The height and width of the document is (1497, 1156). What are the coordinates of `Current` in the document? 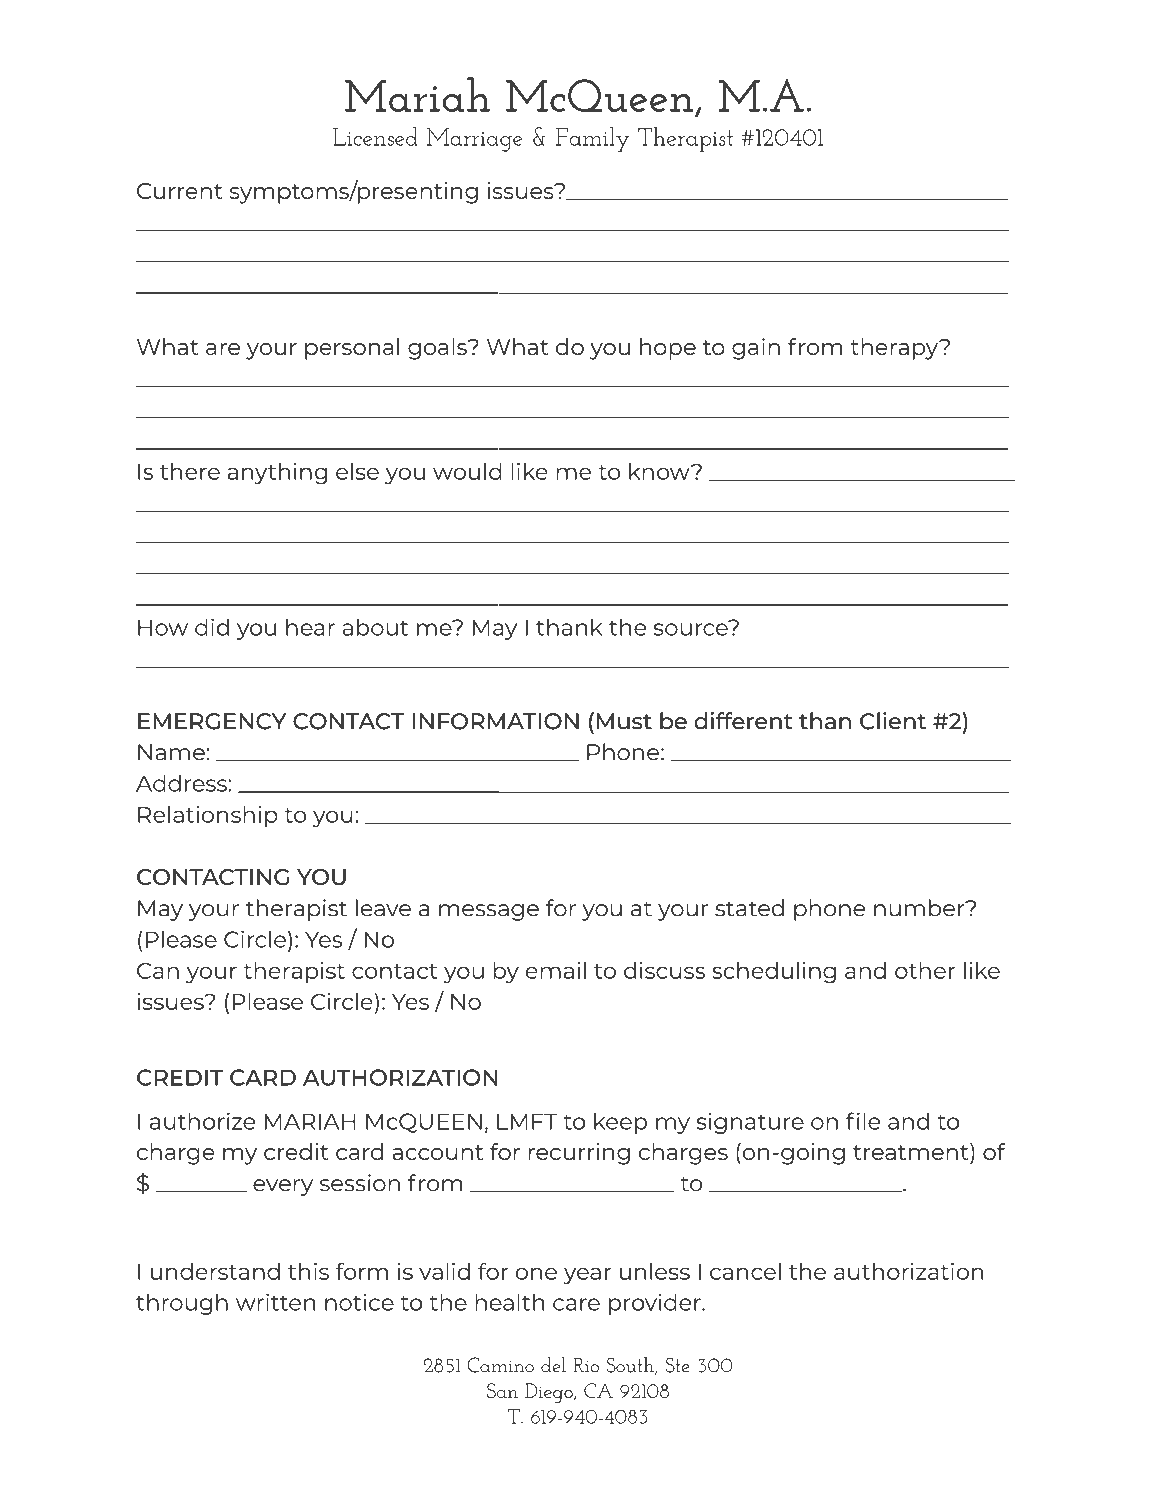 It's located at (180, 191).
